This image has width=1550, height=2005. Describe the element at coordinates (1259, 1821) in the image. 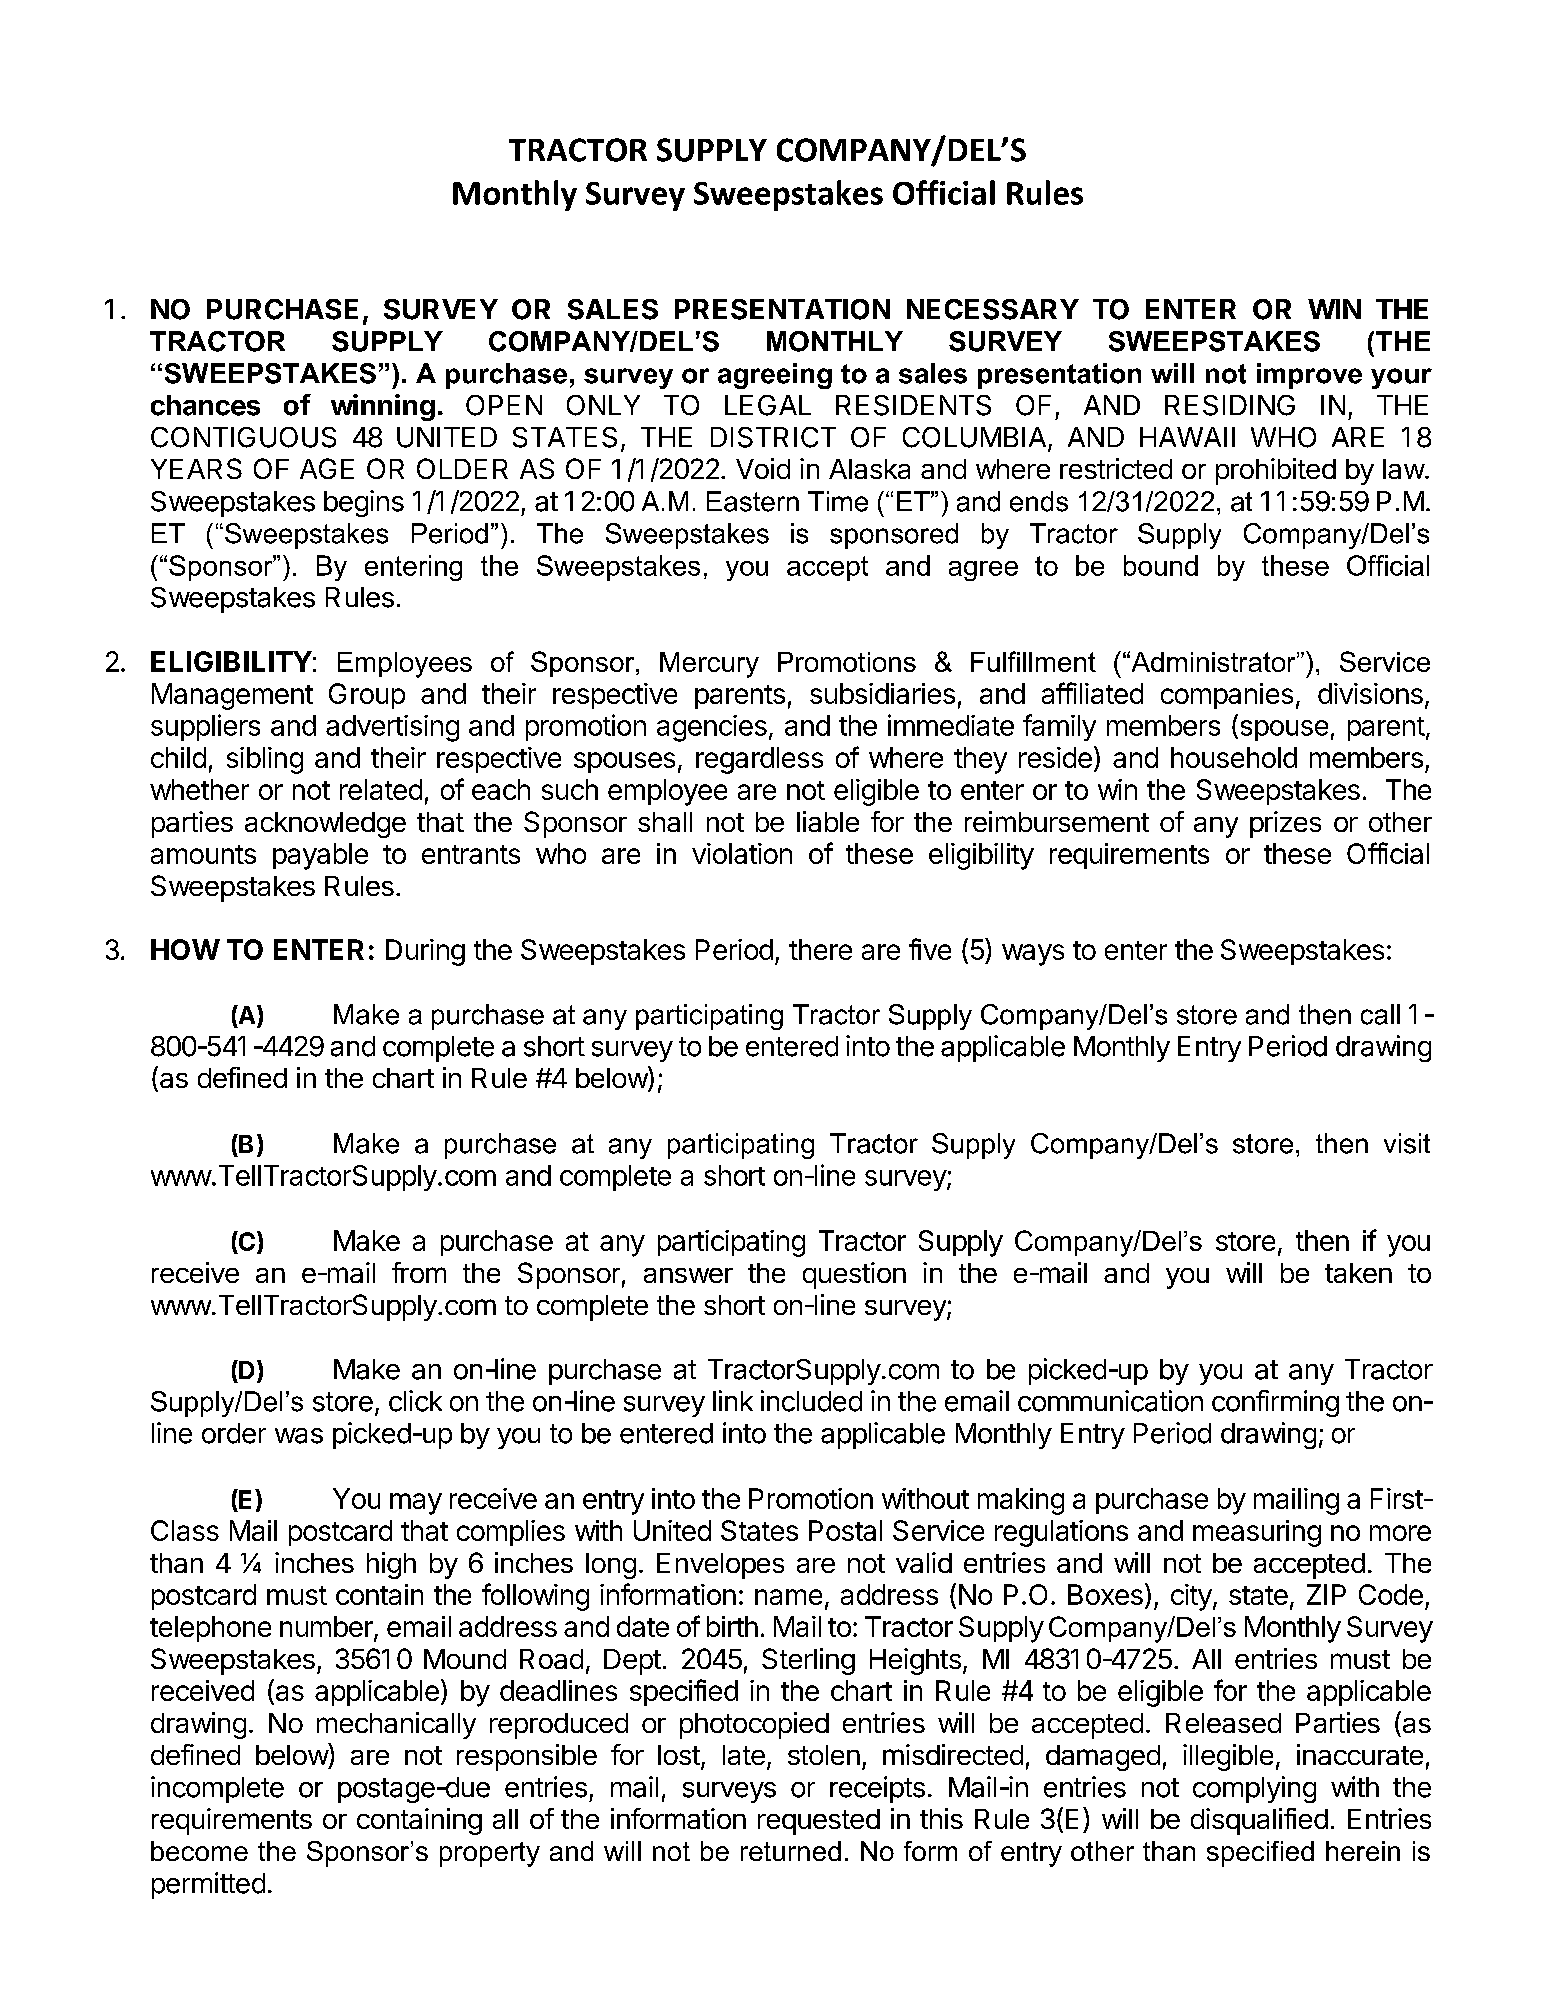

I see `disqualified` at that location.
